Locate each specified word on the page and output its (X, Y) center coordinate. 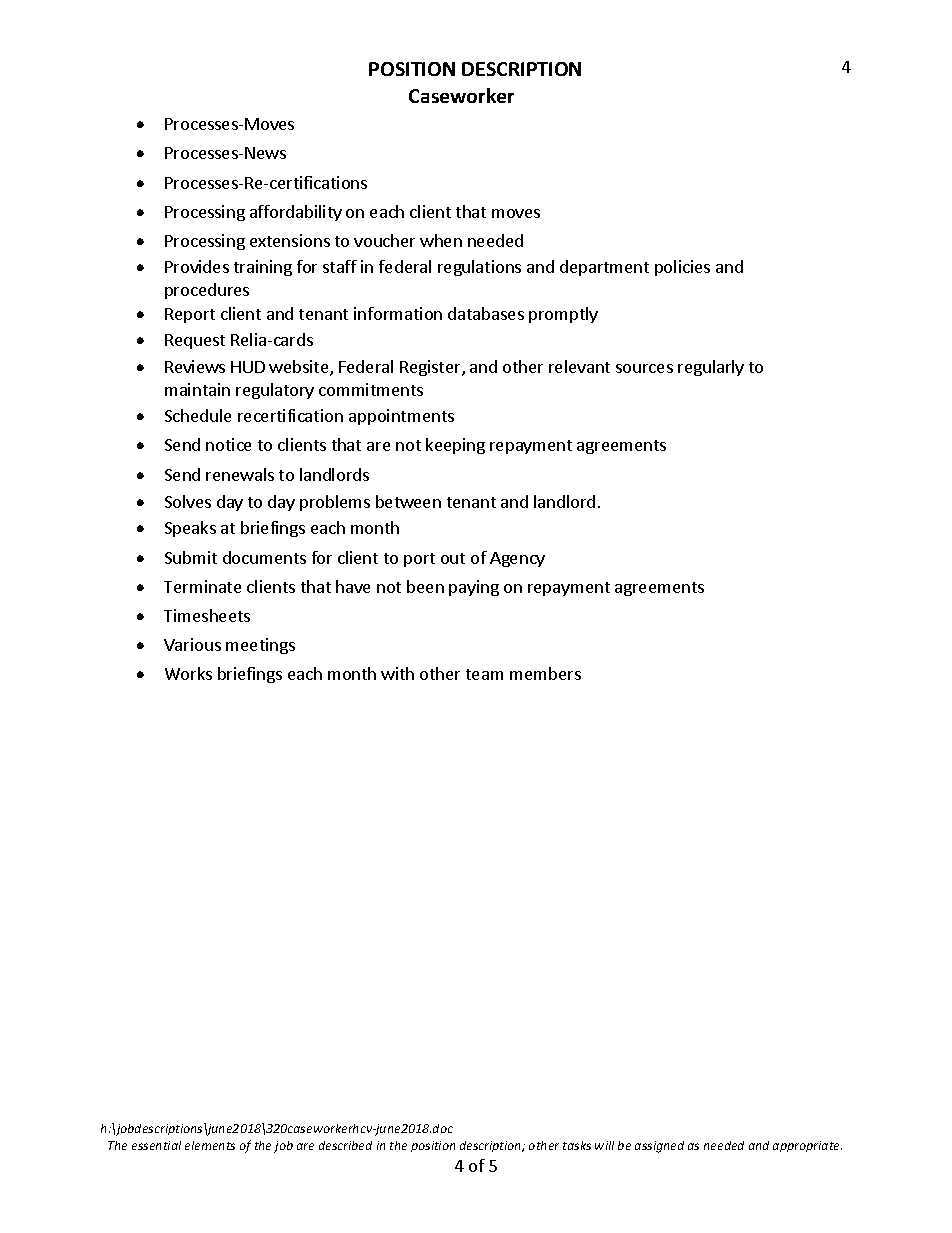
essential (156, 1145)
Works (188, 673)
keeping (455, 446)
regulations (479, 268)
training (263, 268)
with (397, 673)
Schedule (198, 415)
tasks (577, 1145)
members (545, 673)
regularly (711, 368)
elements (210, 1145)
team (484, 674)
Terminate (202, 586)
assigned (659, 1147)
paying (474, 588)
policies (682, 268)
